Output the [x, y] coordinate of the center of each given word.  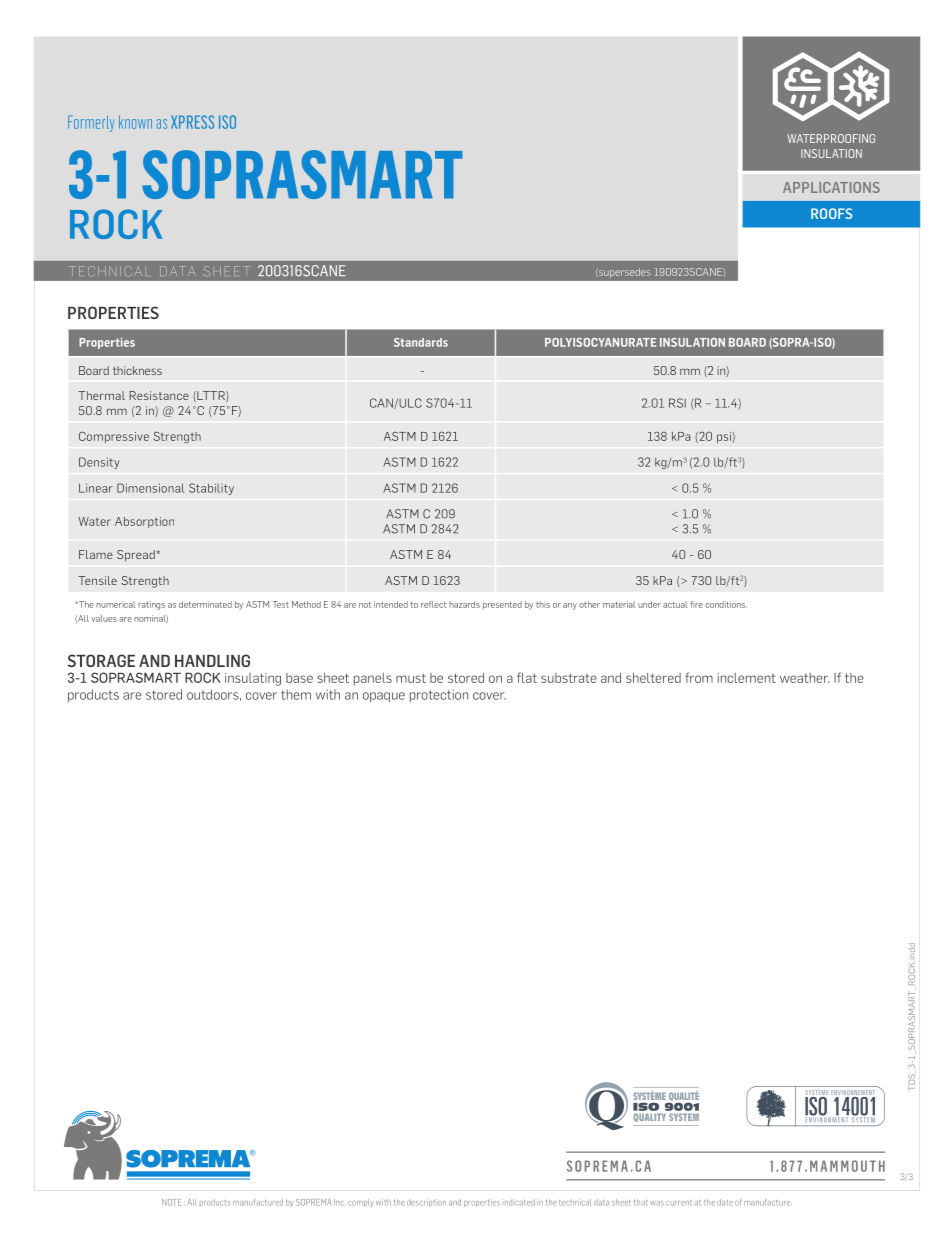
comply [361, 1203]
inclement [747, 678]
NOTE [171, 1202]
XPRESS [192, 122]
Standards [421, 342]
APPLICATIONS [831, 187]
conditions [726, 604]
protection [439, 695]
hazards [464, 604]
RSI [677, 403]
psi [725, 437]
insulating [253, 679]
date [725, 1202]
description [426, 1203]
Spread [137, 556]
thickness [137, 370]
